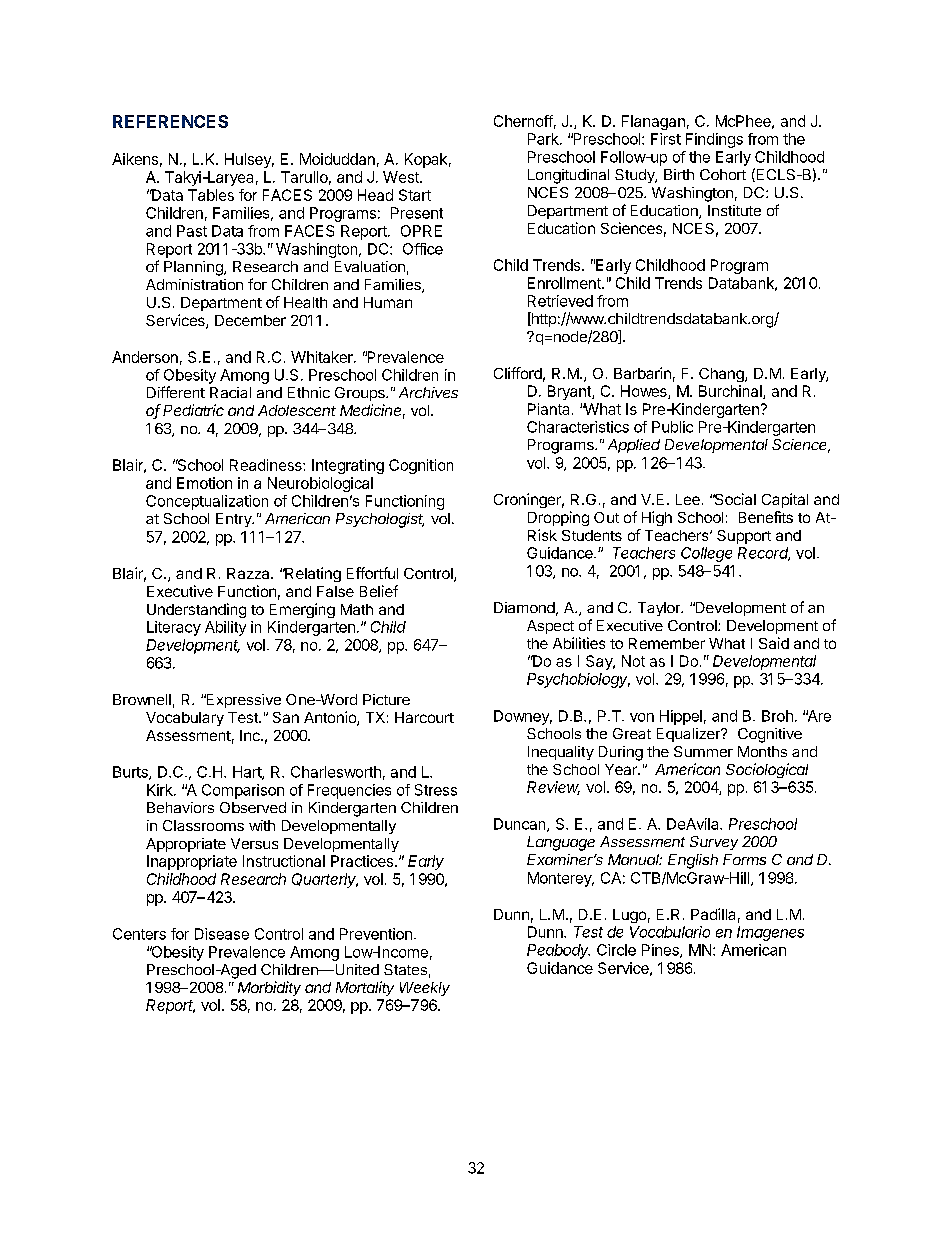 This page has height=1233, width=952. What do you see at coordinates (222, 934) in the page?
I see `Disease` at bounding box center [222, 934].
